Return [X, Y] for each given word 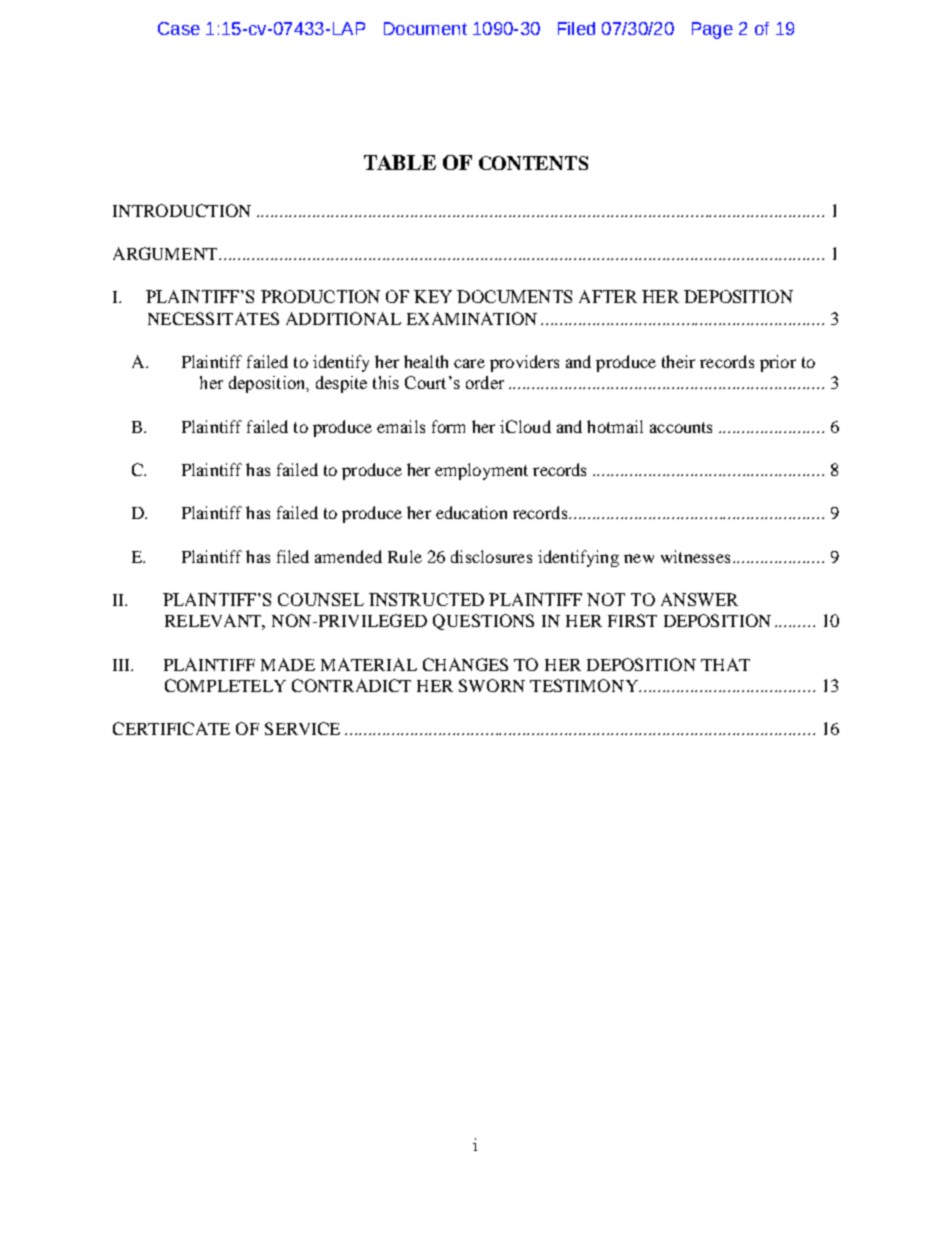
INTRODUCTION [182, 210]
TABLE [400, 162]
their [678, 361]
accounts [681, 427]
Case [179, 28]
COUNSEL [321, 599]
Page [712, 30]
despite [341, 384]
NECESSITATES [213, 318]
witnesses [695, 556]
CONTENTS [533, 163]
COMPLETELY [225, 685]
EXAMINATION [472, 318]
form [448, 426]
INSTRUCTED [426, 599]
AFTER [608, 296]
